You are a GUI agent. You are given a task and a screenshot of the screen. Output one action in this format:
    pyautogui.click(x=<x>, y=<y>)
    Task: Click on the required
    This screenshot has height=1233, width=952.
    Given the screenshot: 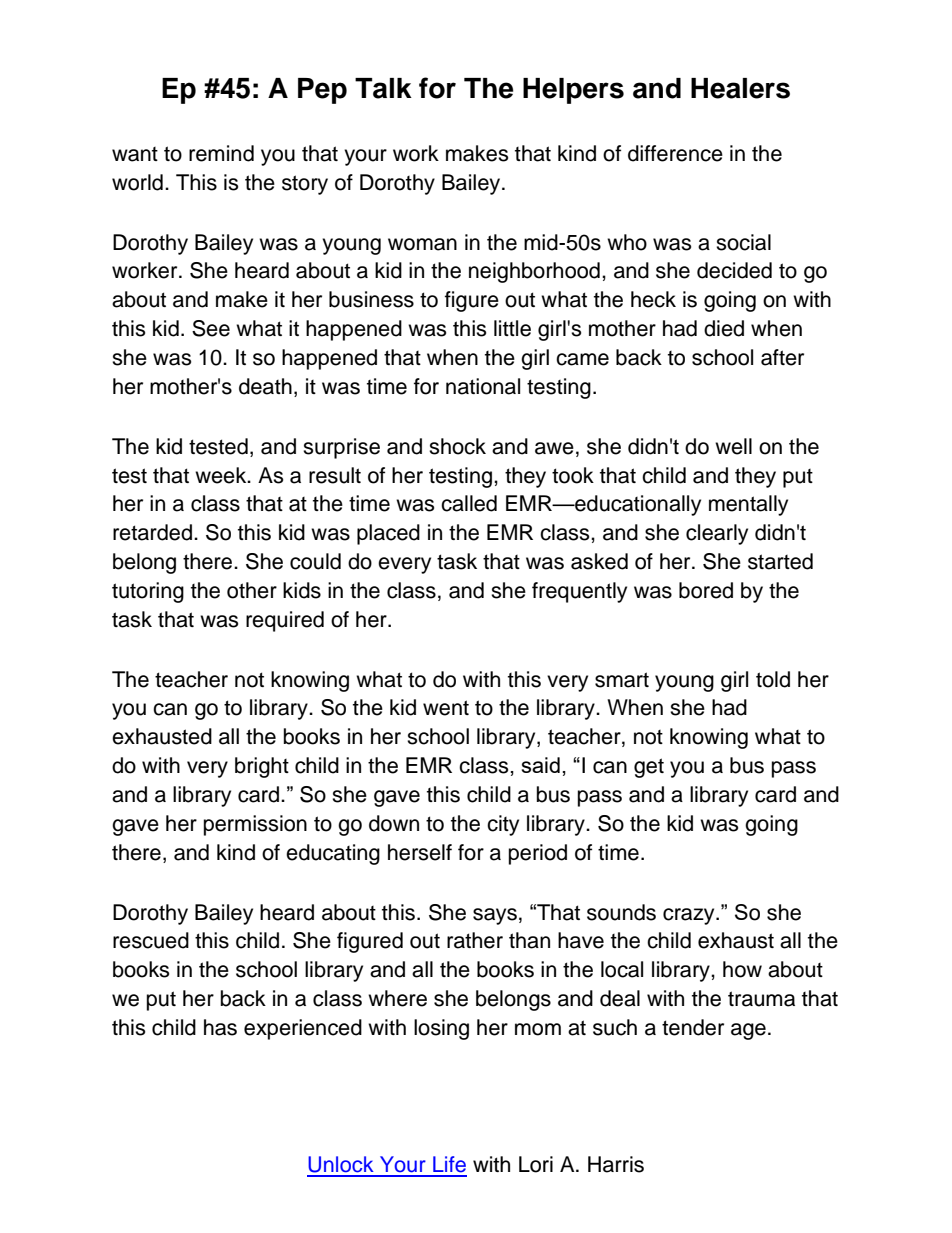 What is the action you would take?
    pyautogui.click(x=285, y=621)
